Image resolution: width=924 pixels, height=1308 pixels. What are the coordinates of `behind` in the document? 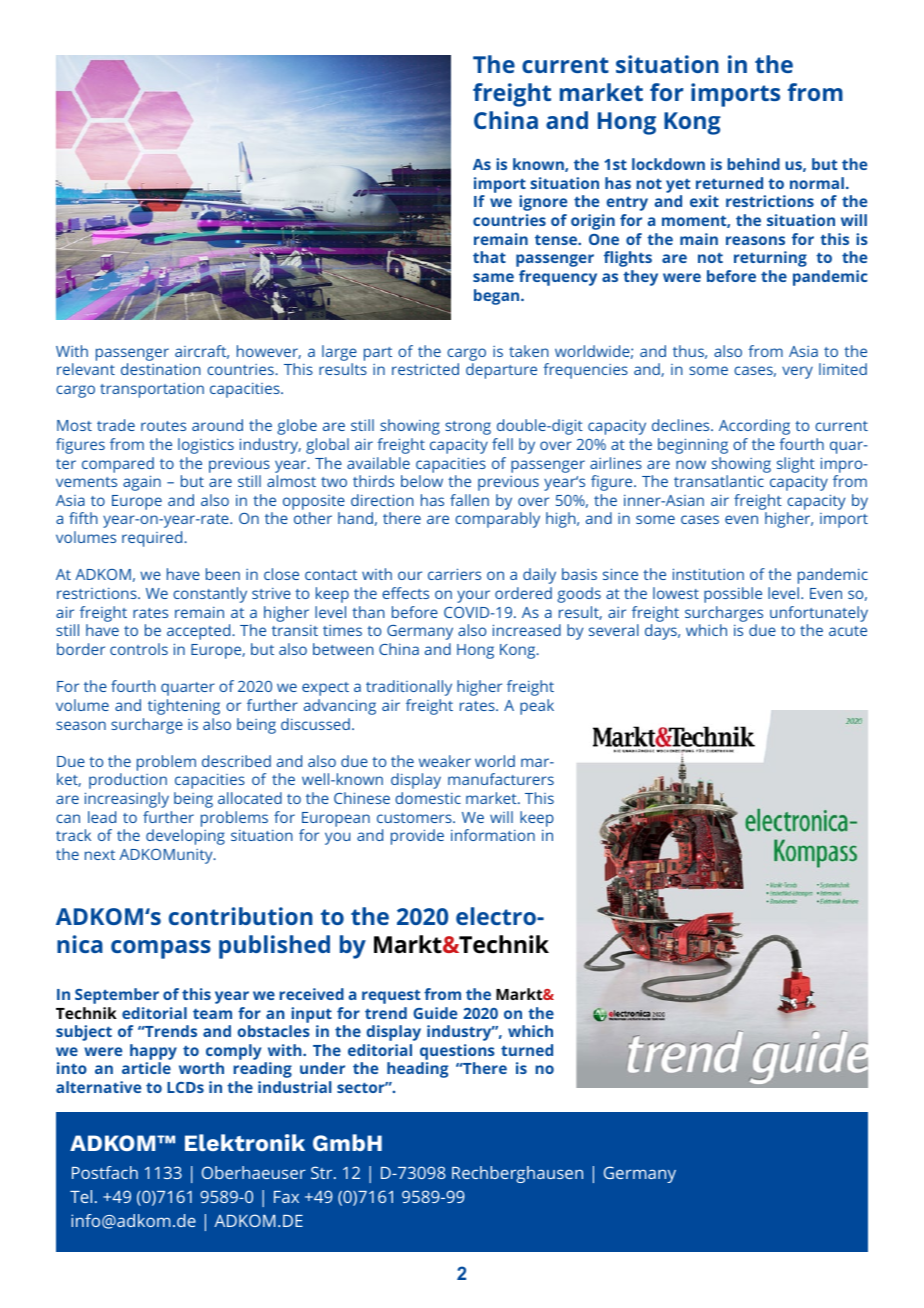 It's located at (753, 164).
